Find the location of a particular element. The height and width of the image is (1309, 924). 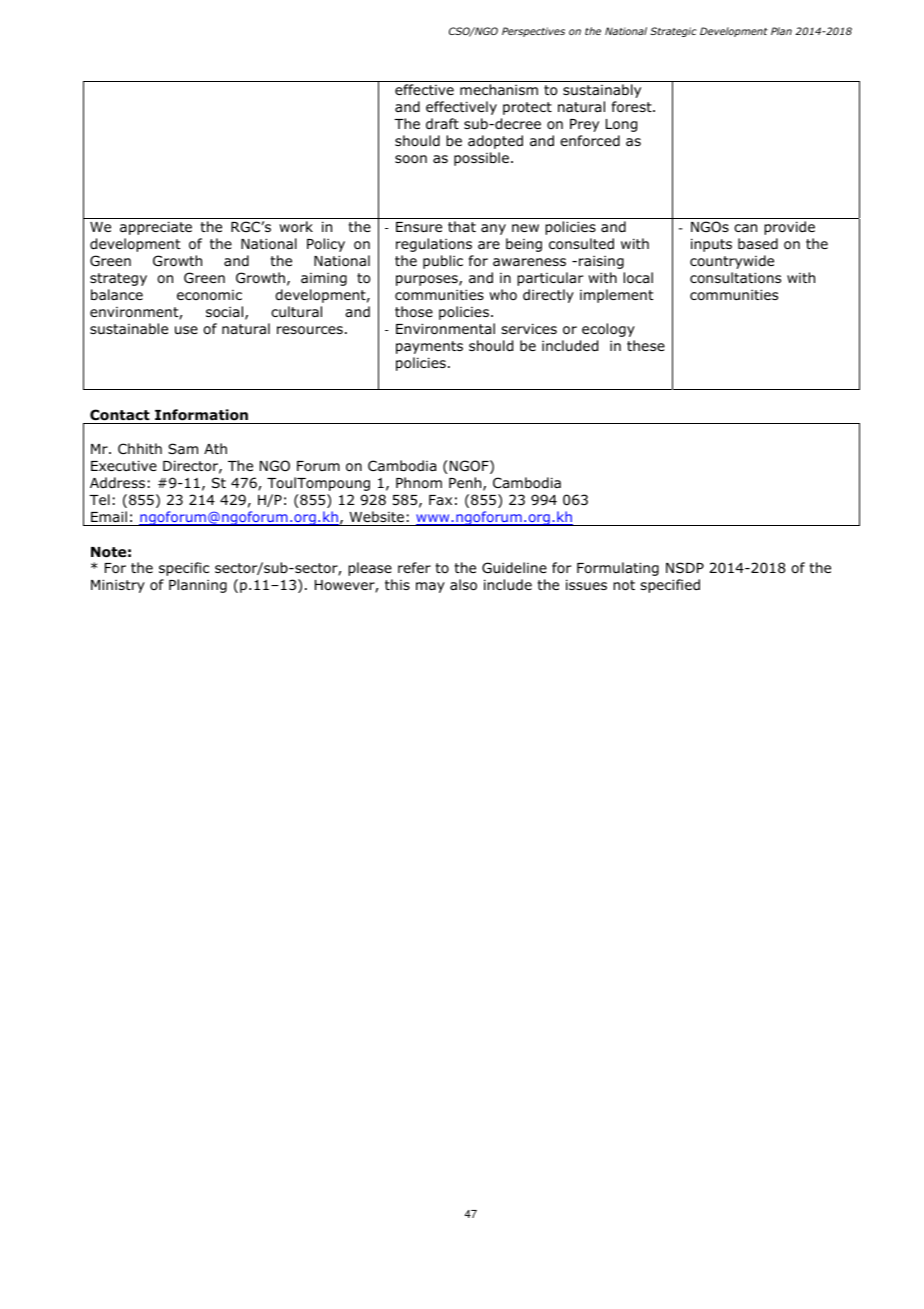

draft is located at coordinates (442, 123).
